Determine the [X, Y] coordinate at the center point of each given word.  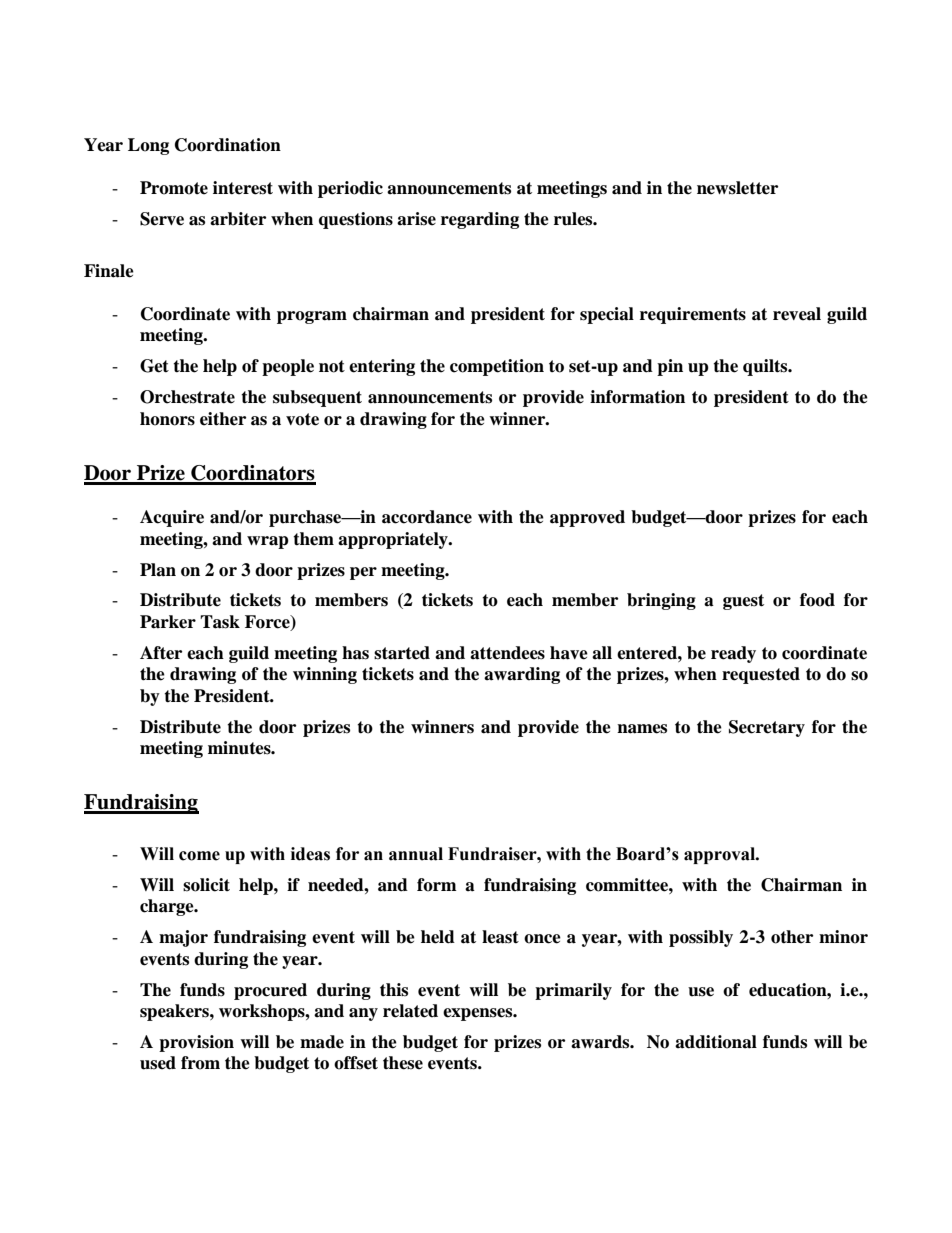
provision [196, 1043]
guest [743, 602]
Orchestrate [187, 397]
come [199, 856]
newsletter [737, 188]
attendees [507, 653]
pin [670, 367]
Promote [174, 188]
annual [416, 854]
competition [497, 367]
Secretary [767, 728]
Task [220, 622]
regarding [480, 220]
